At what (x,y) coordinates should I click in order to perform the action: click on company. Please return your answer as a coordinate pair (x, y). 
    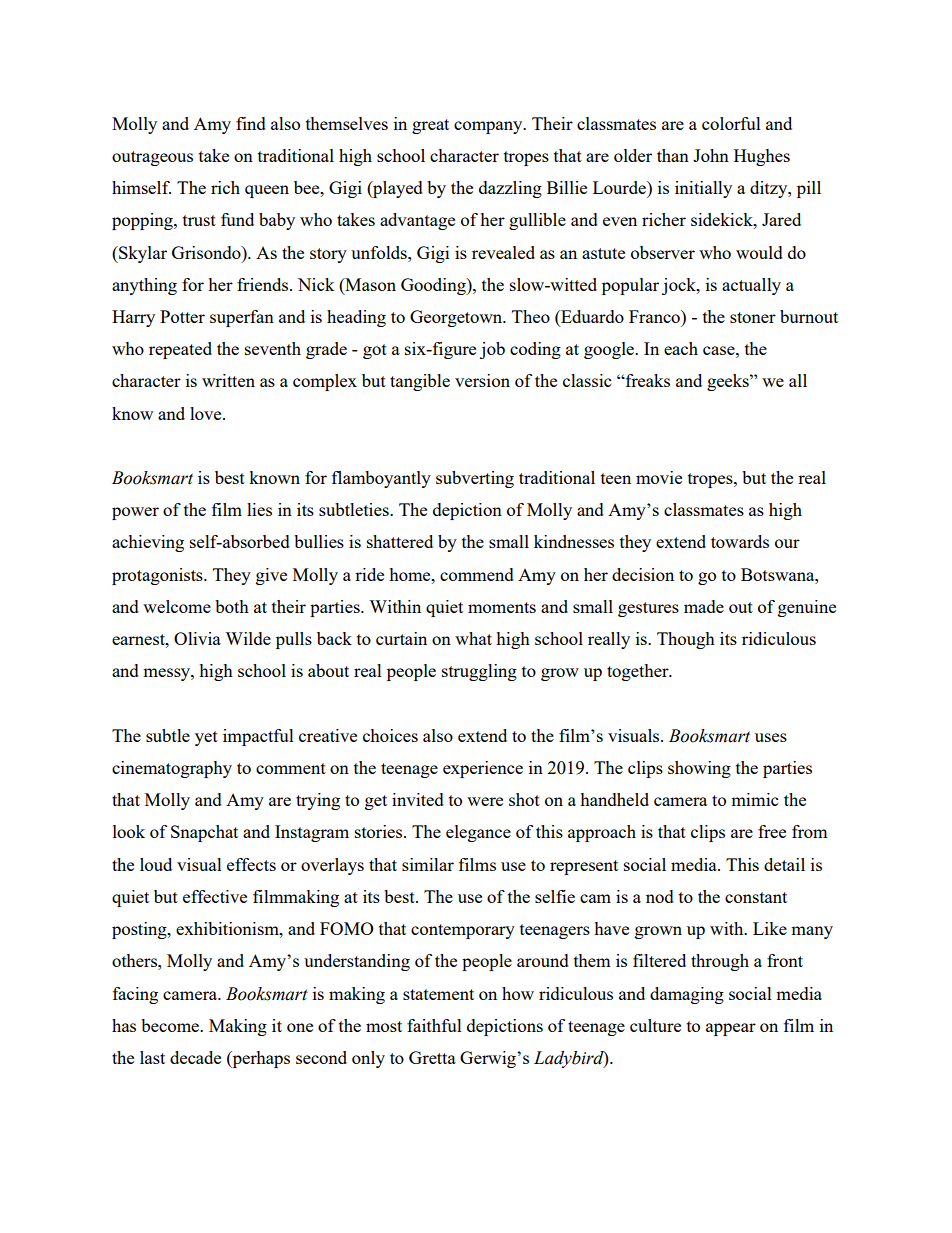
    Looking at the image, I should click on (489, 127).
